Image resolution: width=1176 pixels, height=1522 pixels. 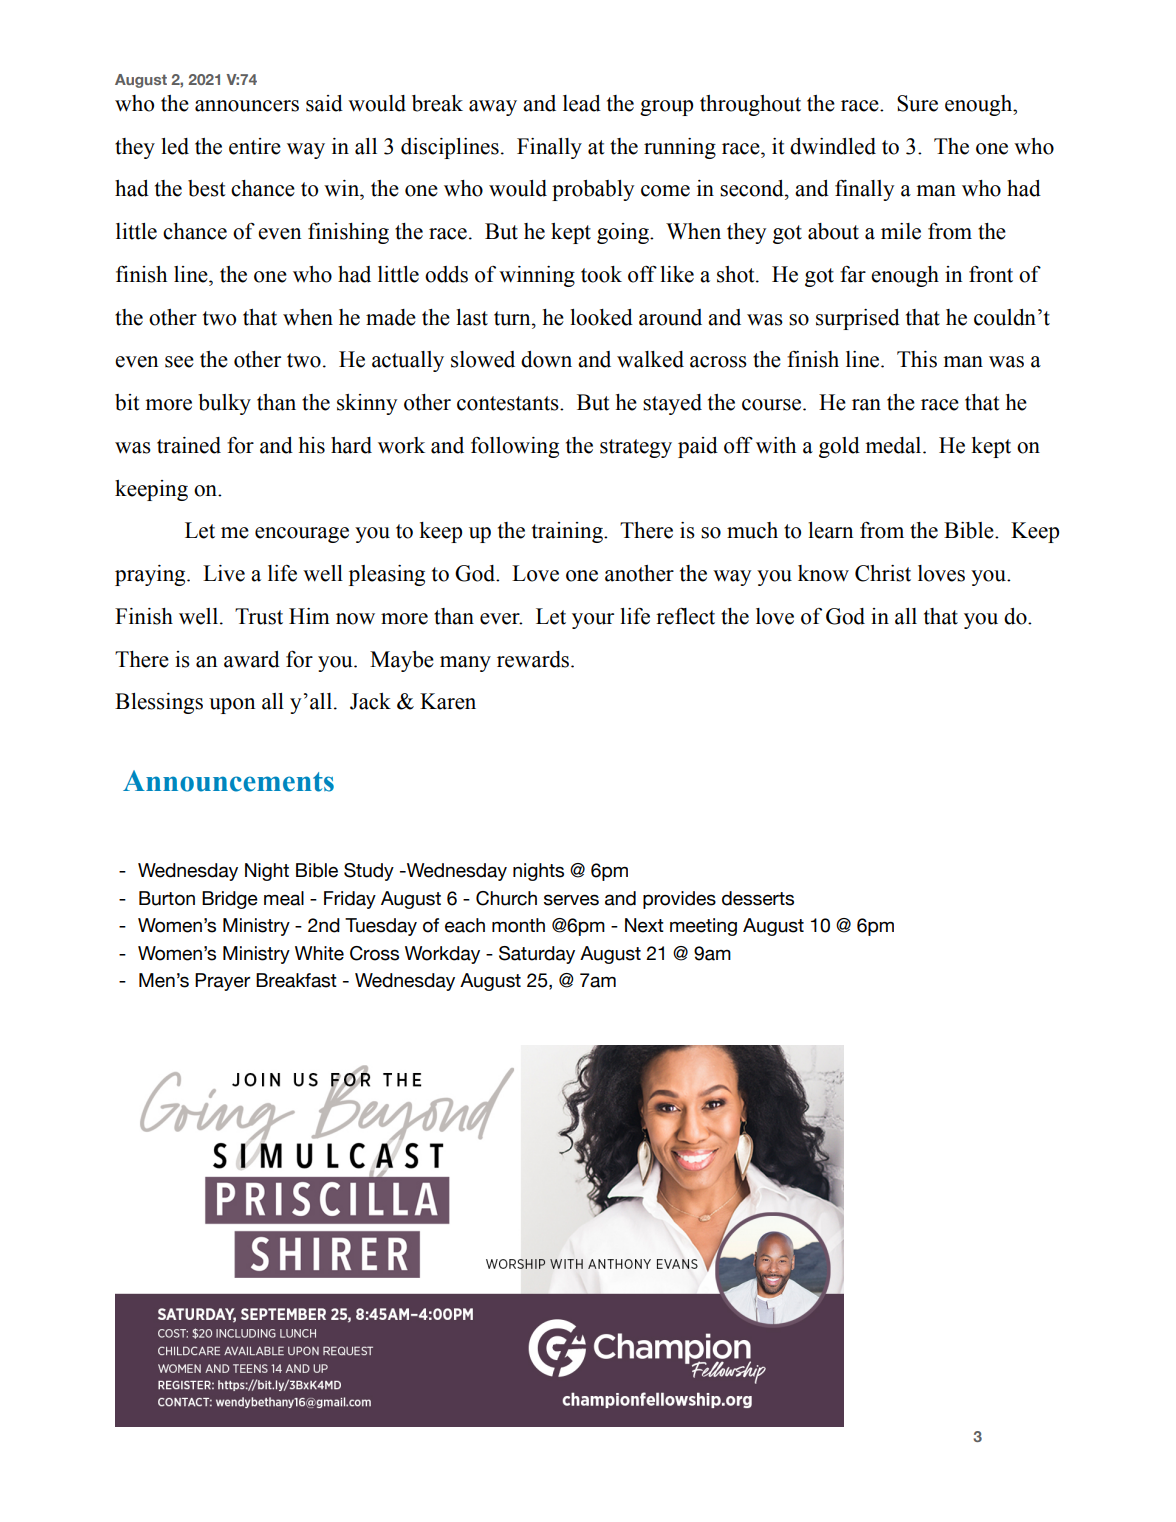 What do you see at coordinates (568, 532) in the page?
I see `training` at bounding box center [568, 532].
